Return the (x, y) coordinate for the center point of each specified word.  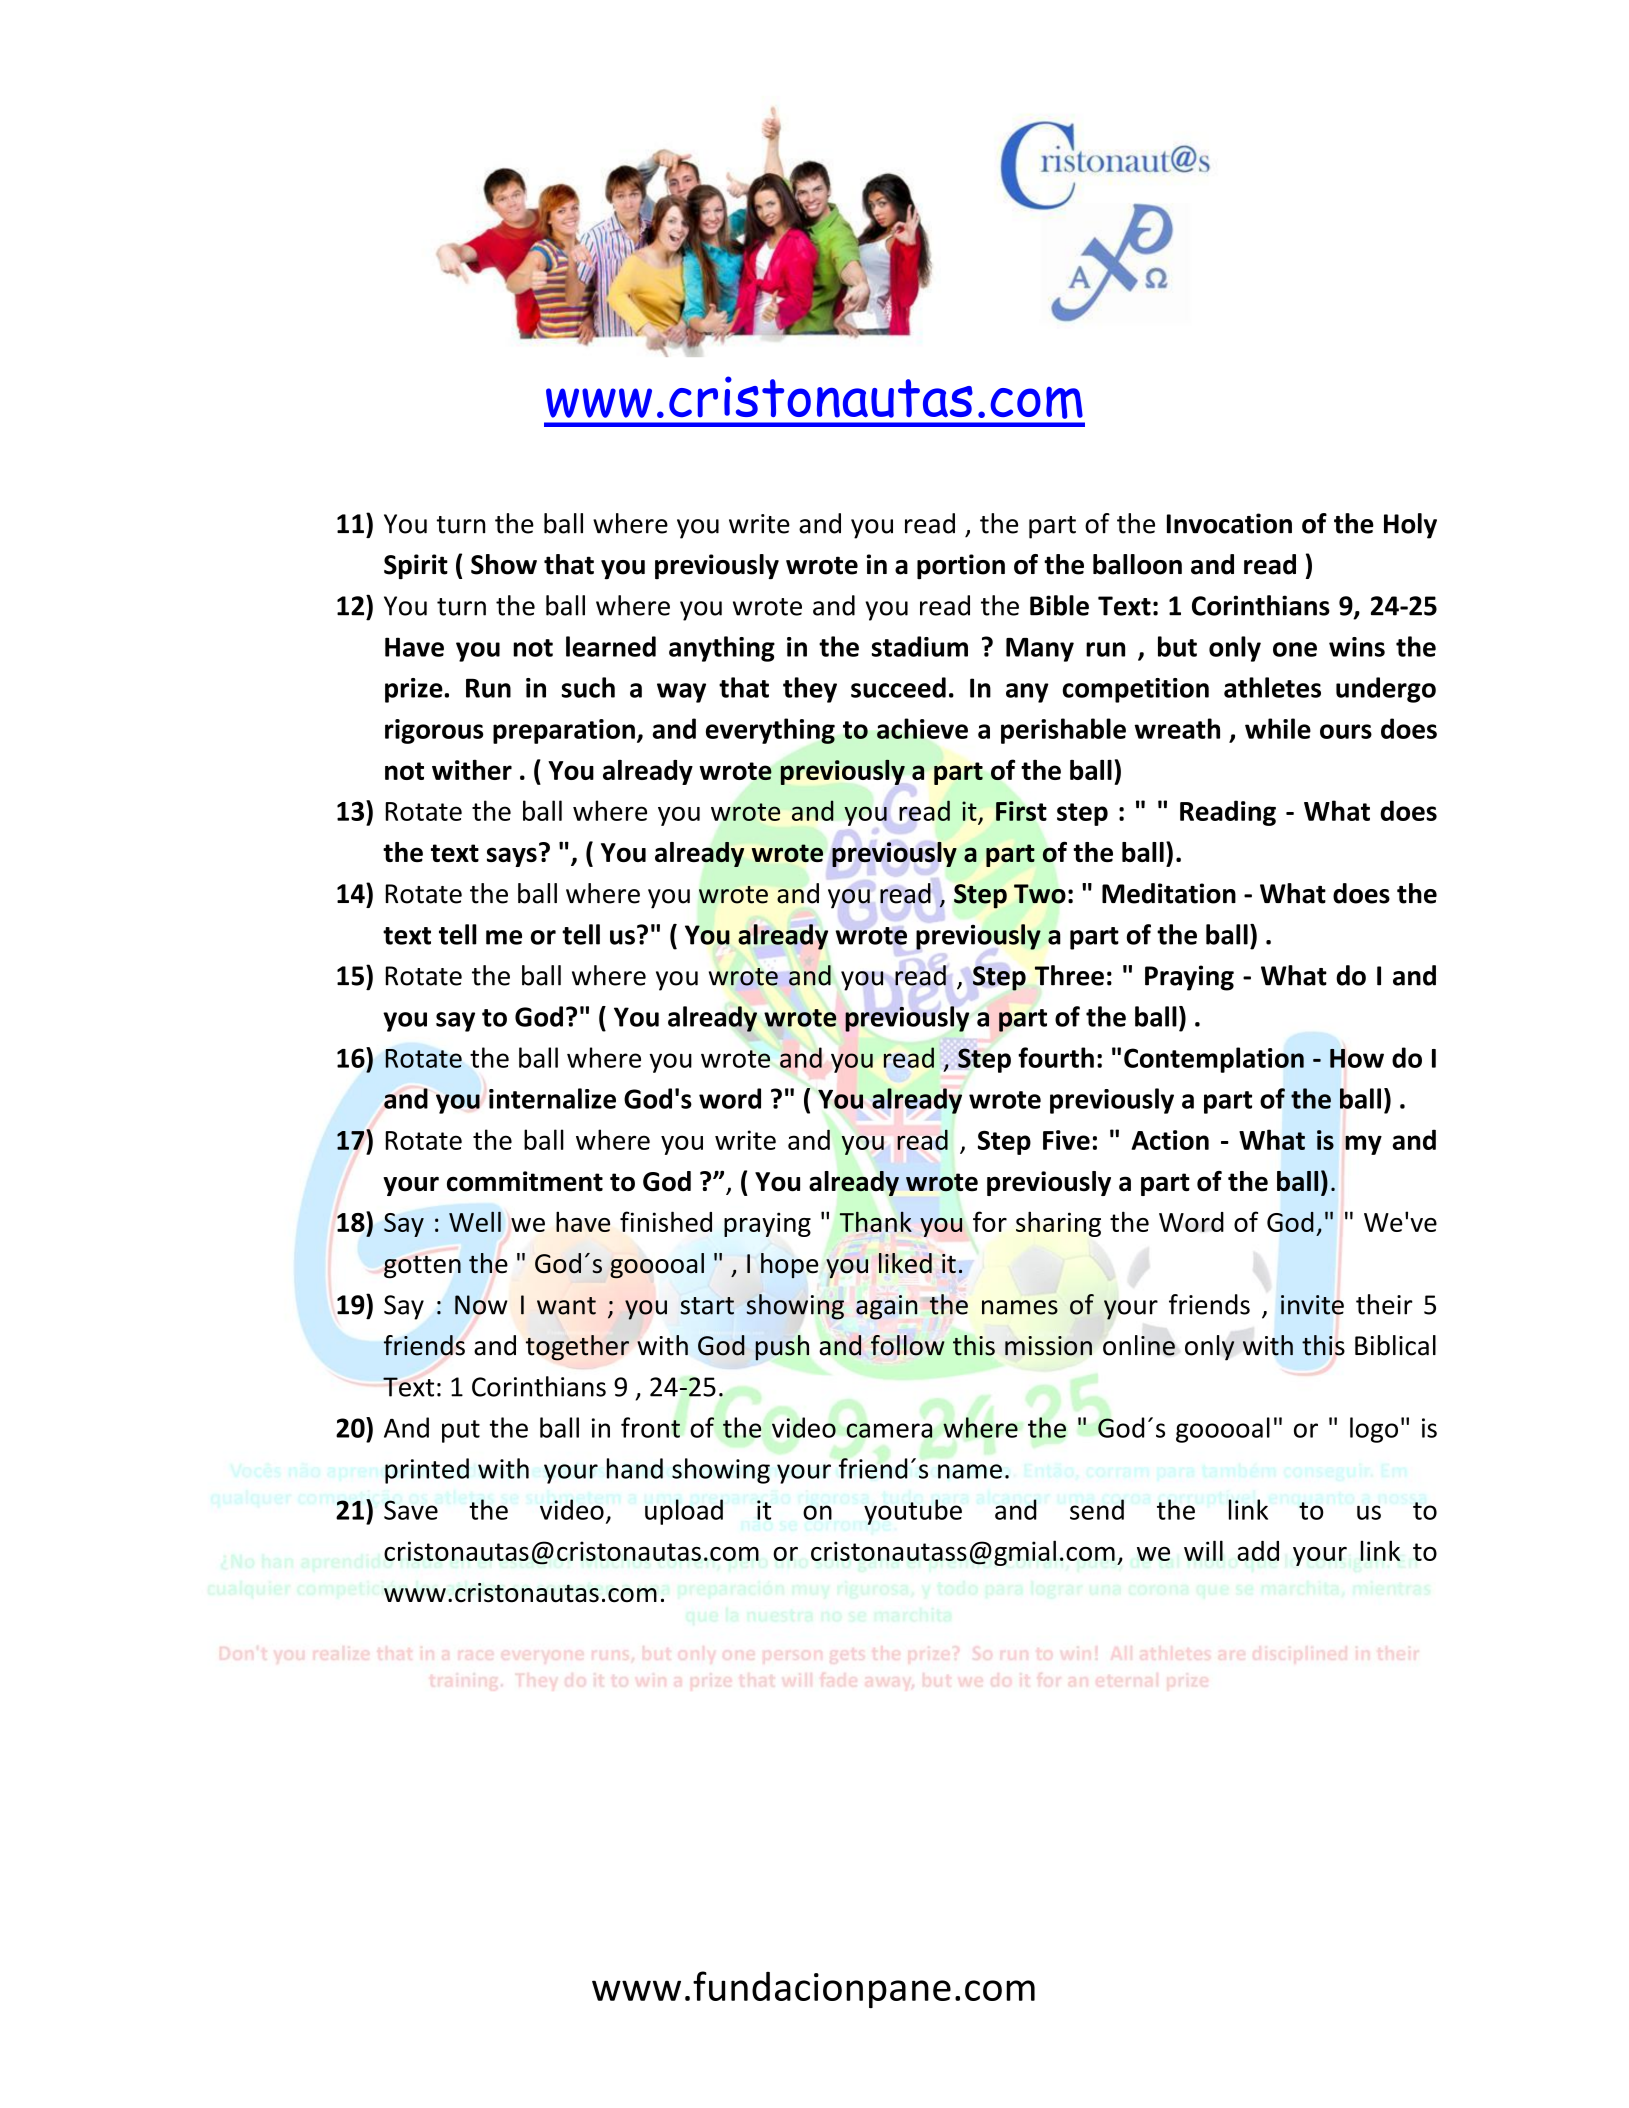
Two (1040, 894)
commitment (525, 1181)
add (1258, 1551)
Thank (876, 1221)
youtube (913, 1512)
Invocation (1229, 523)
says (512, 857)
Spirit (416, 567)
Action (1170, 1140)
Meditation (1169, 893)
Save (411, 1510)
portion (961, 567)
